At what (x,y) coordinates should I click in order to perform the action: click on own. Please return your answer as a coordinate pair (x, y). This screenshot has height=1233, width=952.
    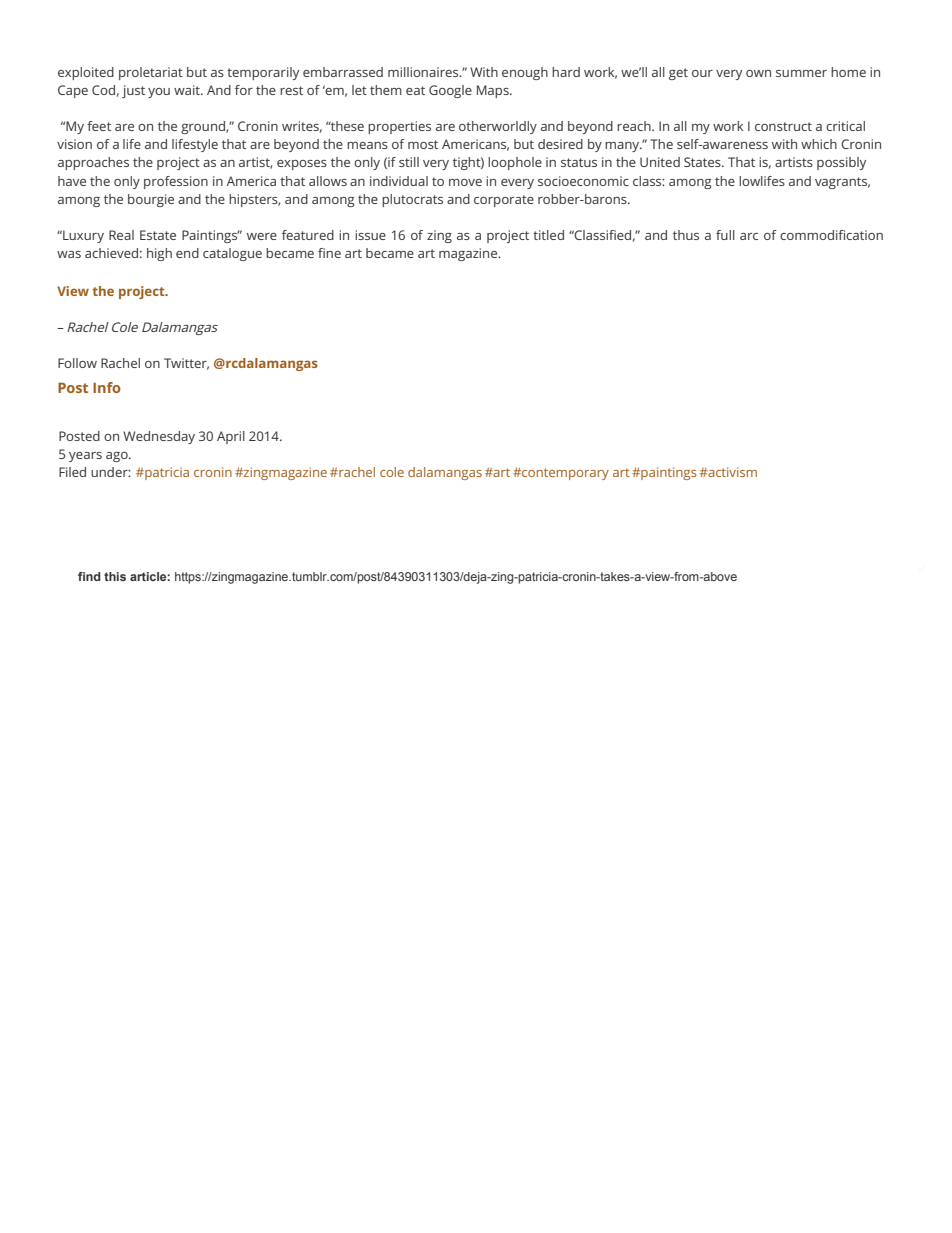
    Looking at the image, I should click on (758, 73).
